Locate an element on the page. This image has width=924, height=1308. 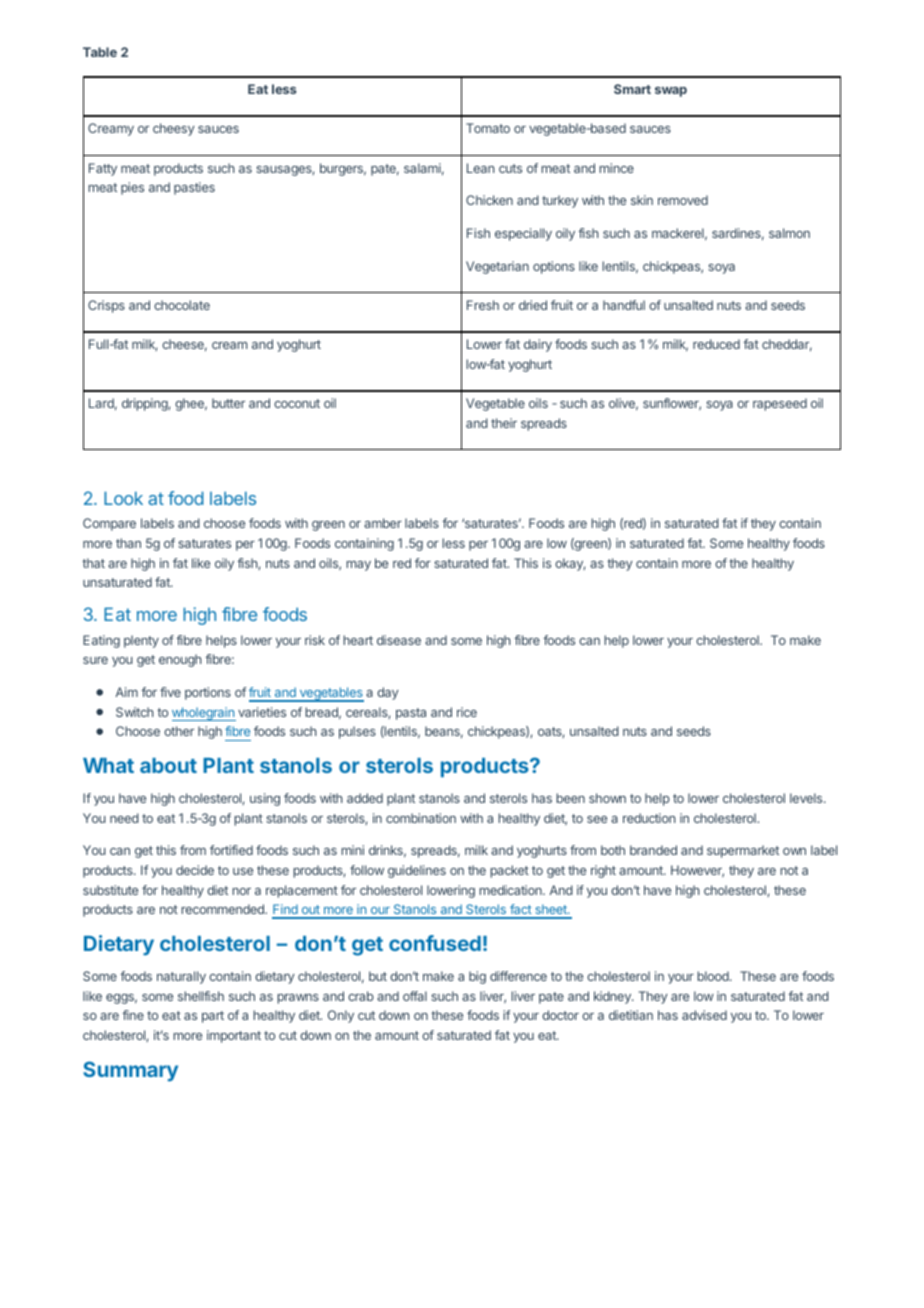
reduced is located at coordinates (716, 344).
